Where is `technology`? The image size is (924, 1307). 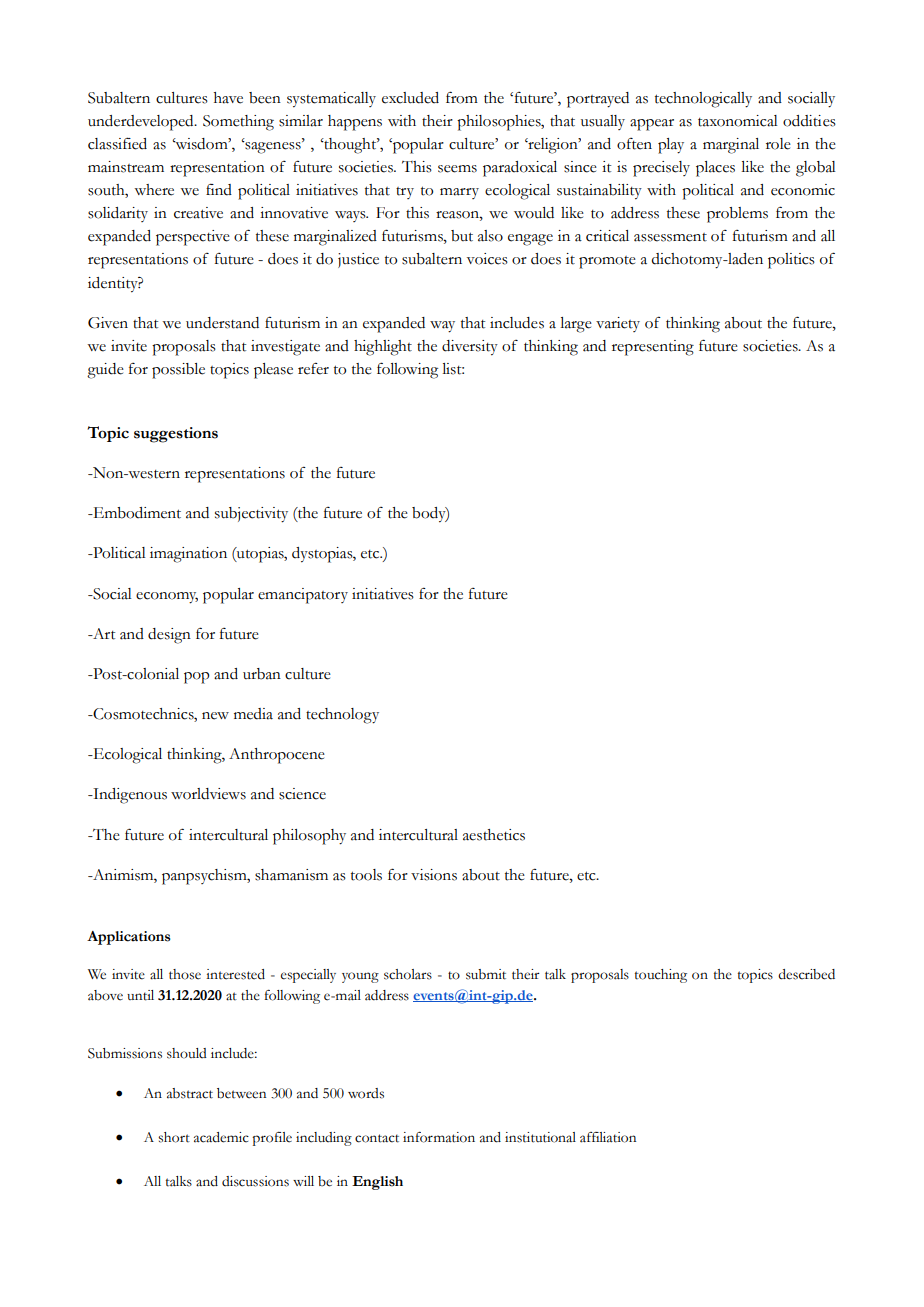 technology is located at coordinates (342, 716).
